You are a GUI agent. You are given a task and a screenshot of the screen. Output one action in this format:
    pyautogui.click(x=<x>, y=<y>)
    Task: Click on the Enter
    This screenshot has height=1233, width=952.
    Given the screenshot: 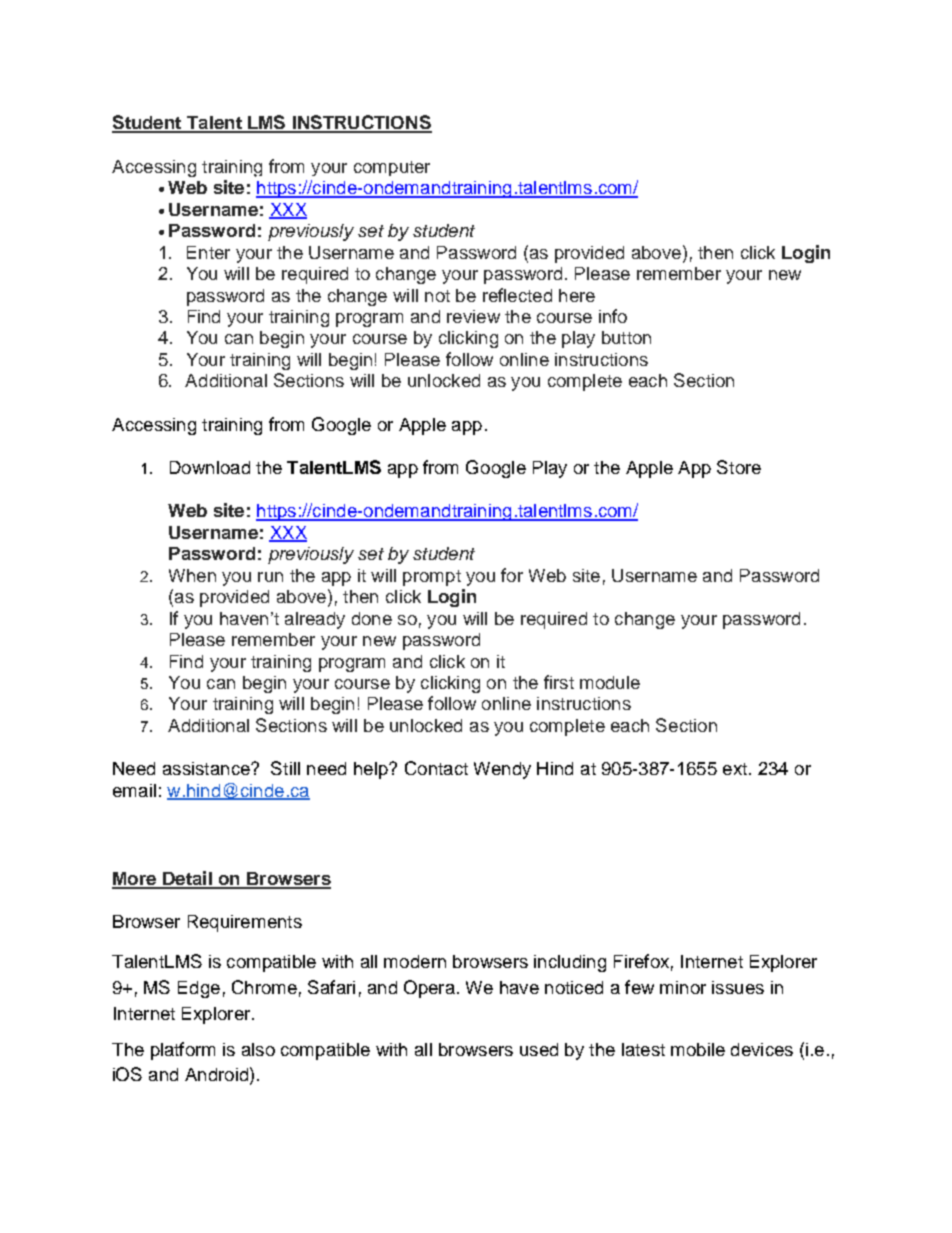 What is the action you would take?
    pyautogui.click(x=208, y=252)
